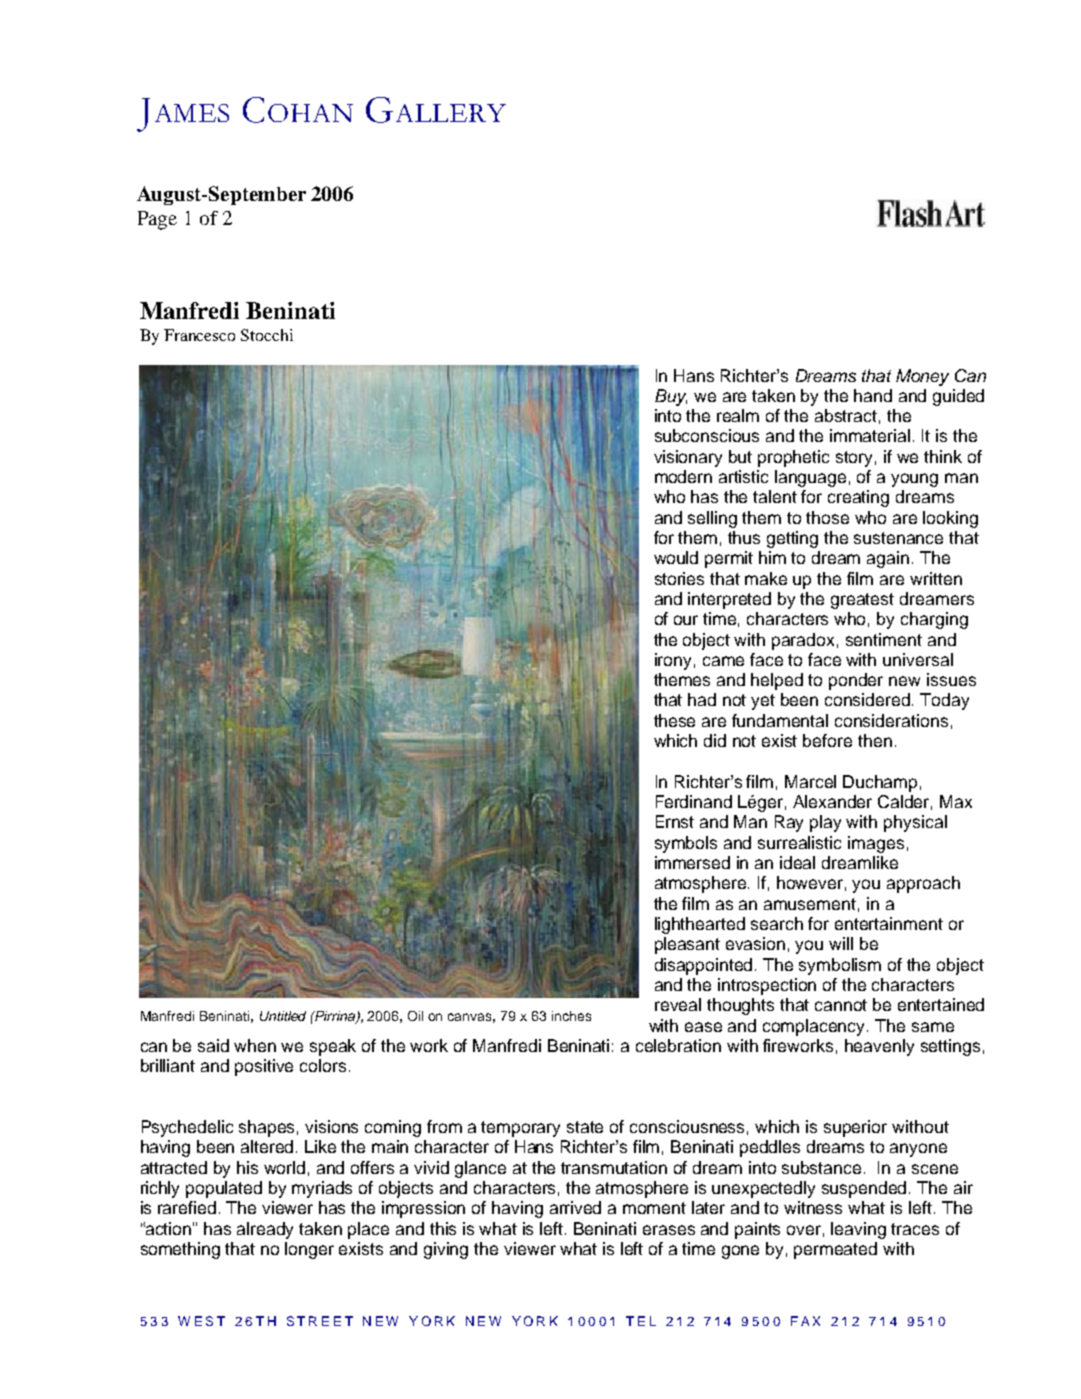 The image size is (1081, 1399). What do you see at coordinates (922, 377) in the image?
I see `Money` at bounding box center [922, 377].
